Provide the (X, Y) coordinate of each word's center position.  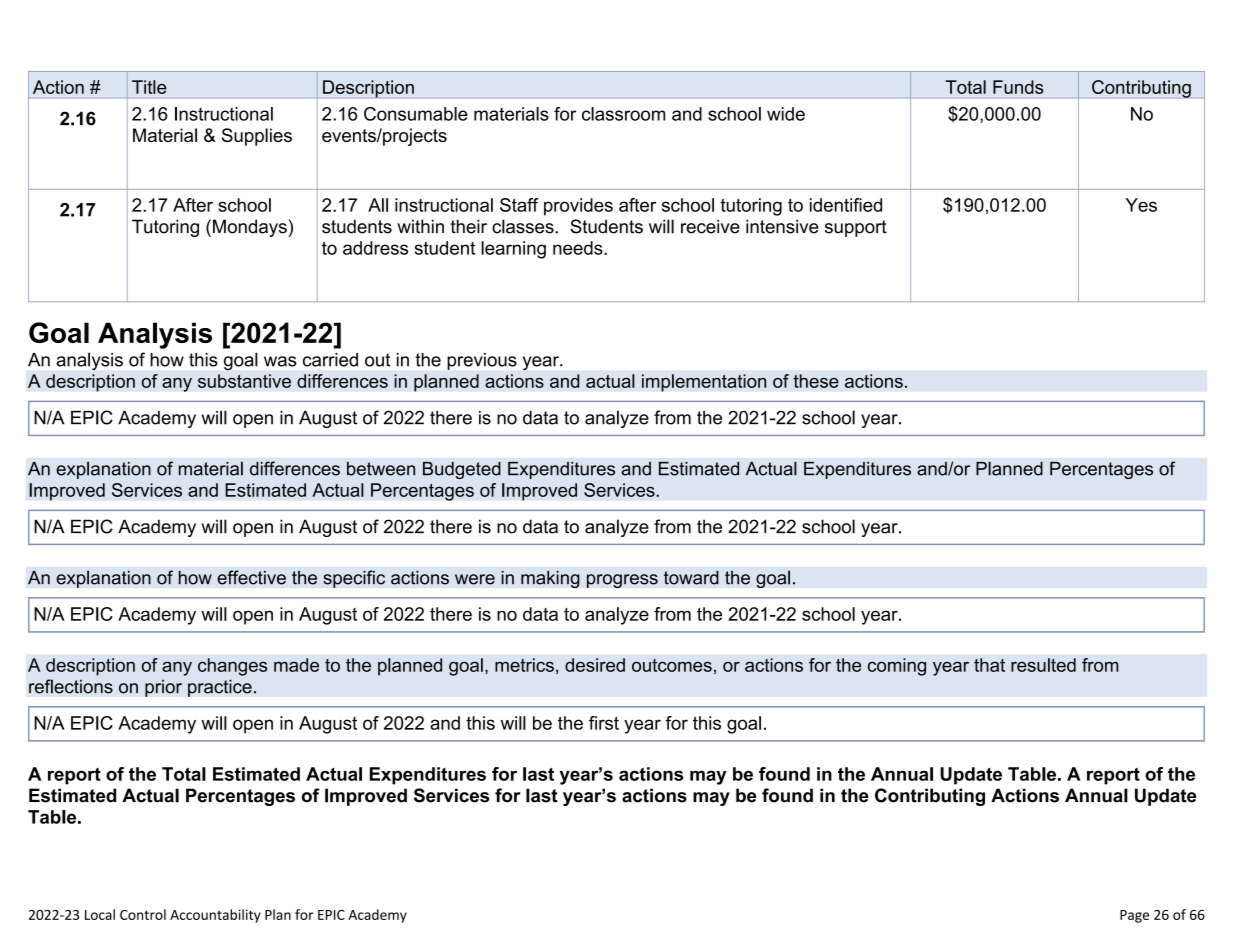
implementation (704, 383)
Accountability (215, 916)
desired (595, 665)
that (989, 665)
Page (1134, 916)
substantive (244, 381)
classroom (623, 114)
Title (149, 87)
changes (232, 667)
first (604, 723)
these (816, 381)
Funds (1018, 87)
